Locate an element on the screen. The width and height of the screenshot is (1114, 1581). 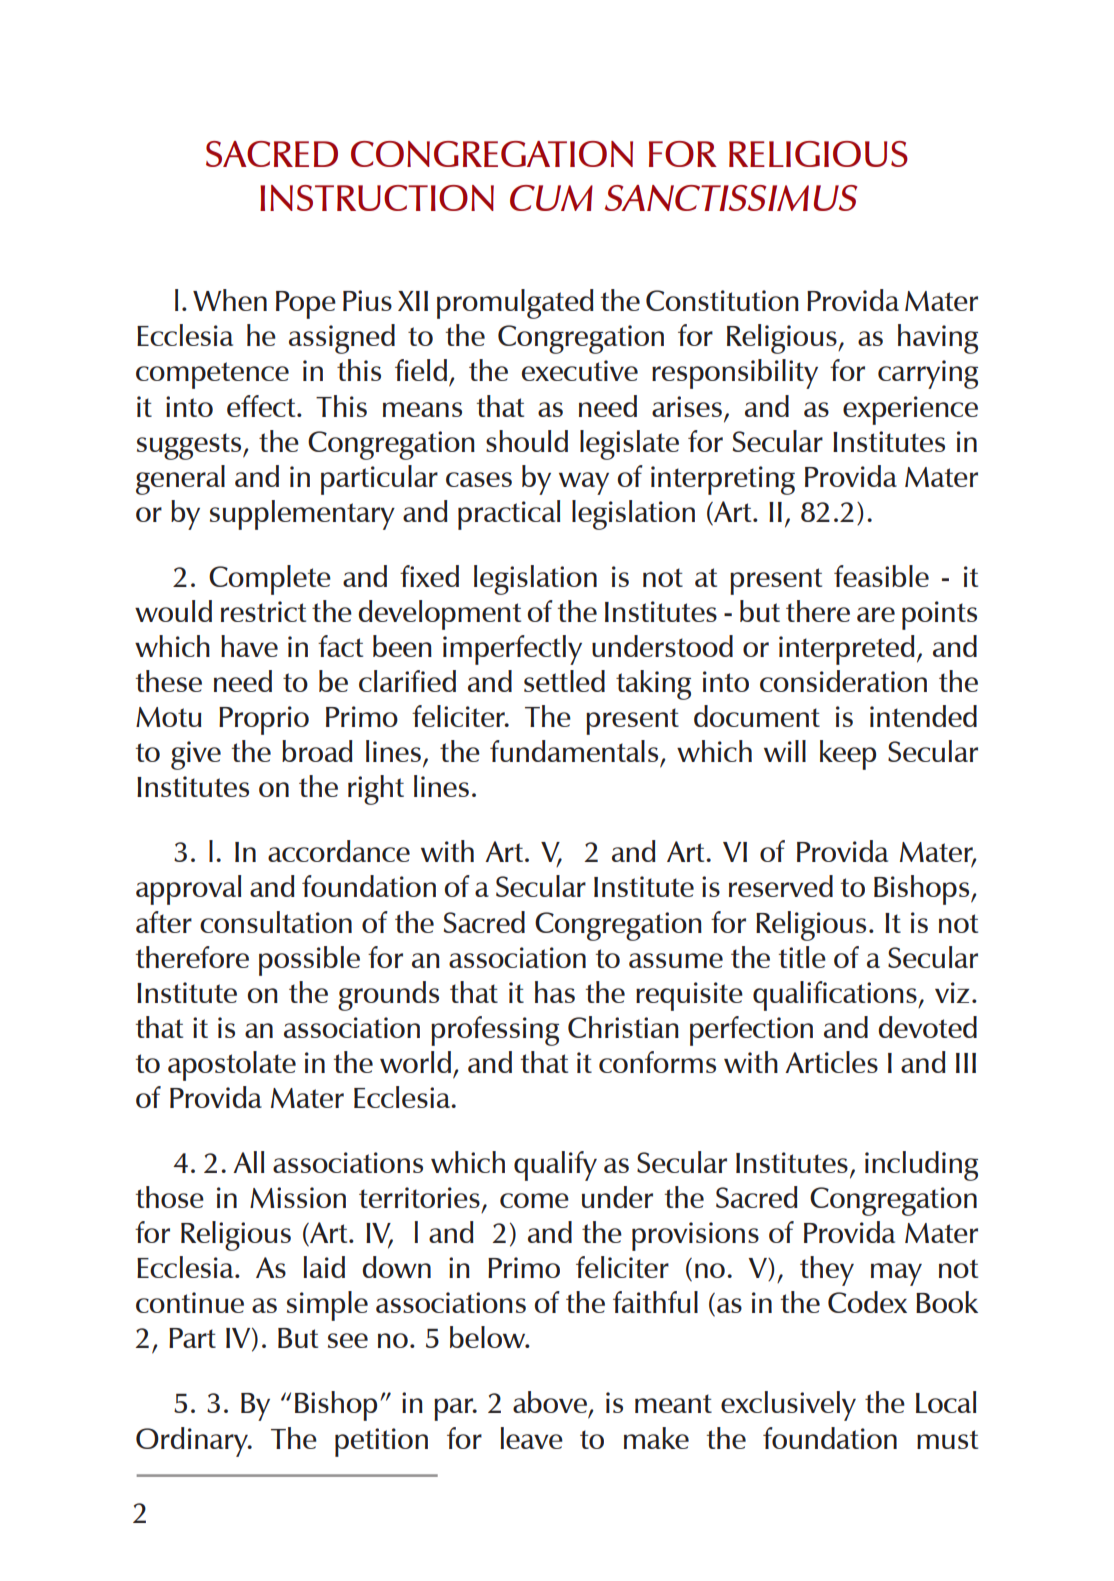
promulgated is located at coordinates (515, 304).
